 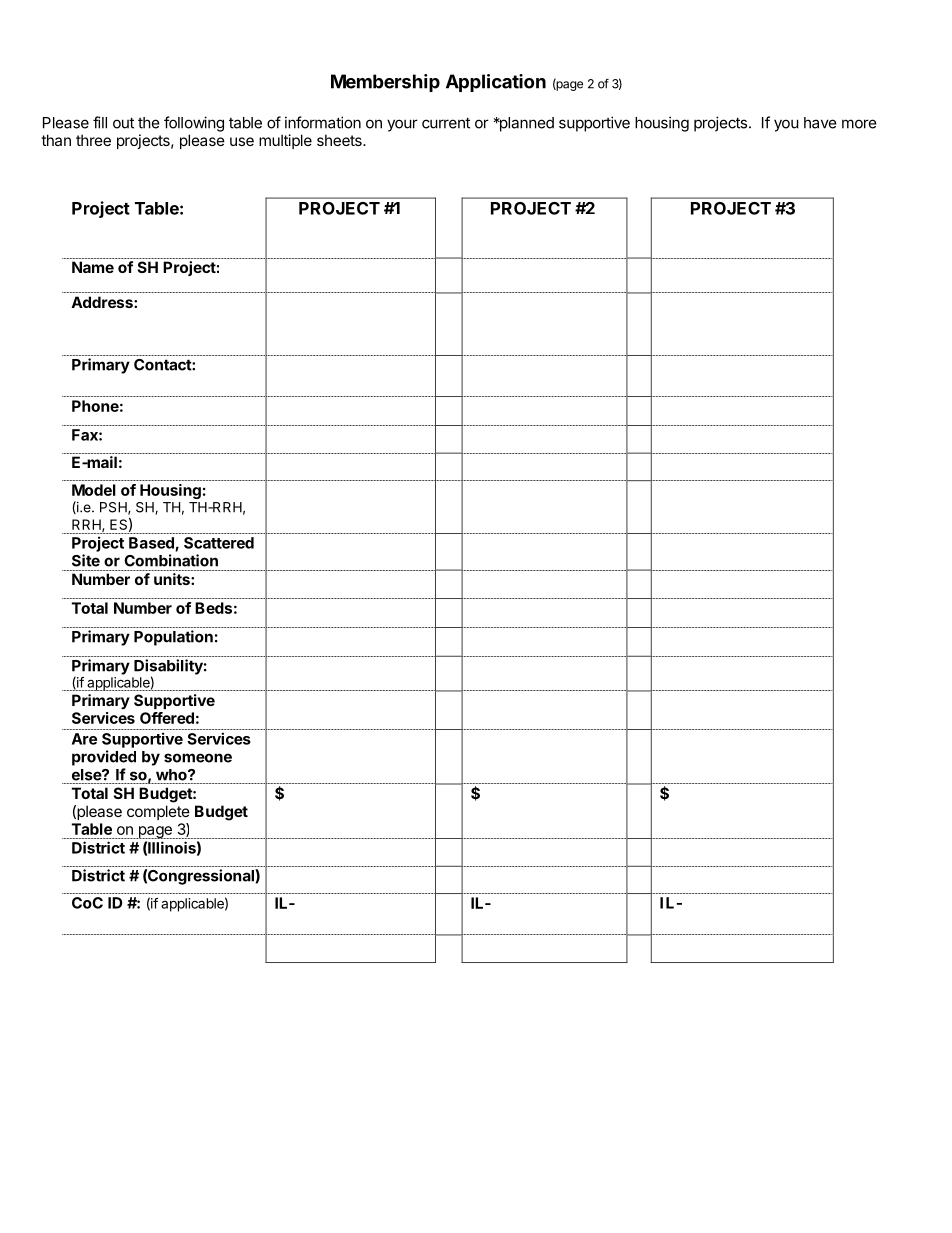 I want to click on Population, so click(x=173, y=638).
